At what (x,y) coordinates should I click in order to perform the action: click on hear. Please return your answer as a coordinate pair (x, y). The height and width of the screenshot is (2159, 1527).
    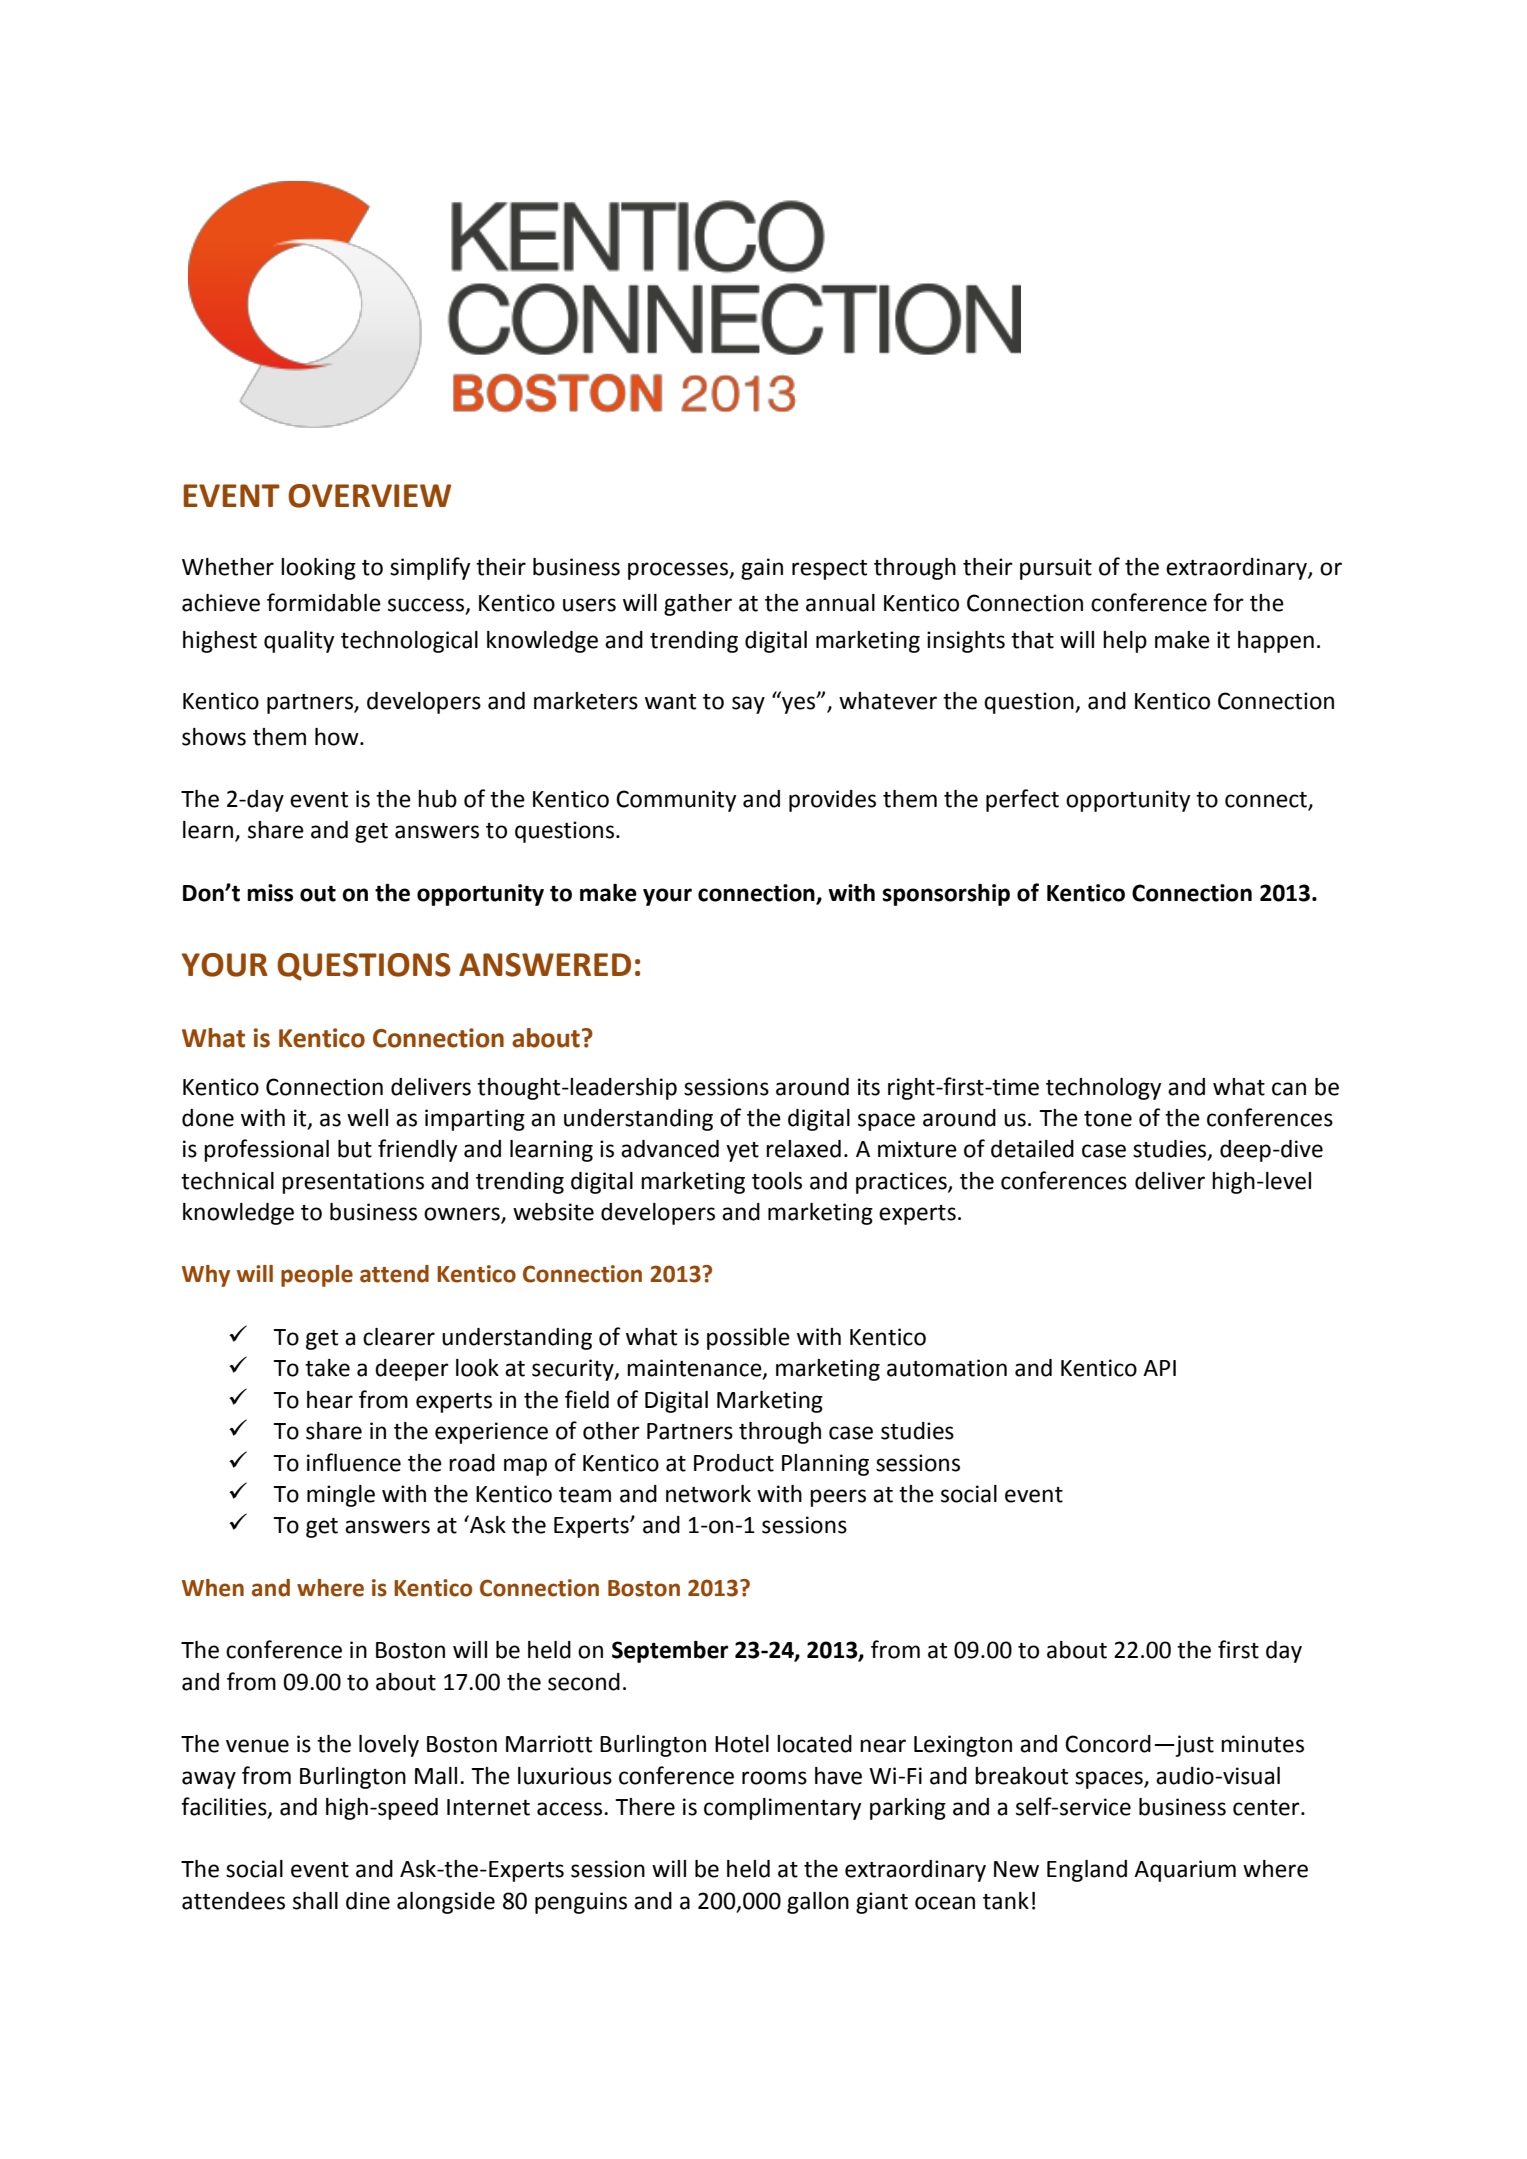
    Looking at the image, I should click on (330, 1400).
